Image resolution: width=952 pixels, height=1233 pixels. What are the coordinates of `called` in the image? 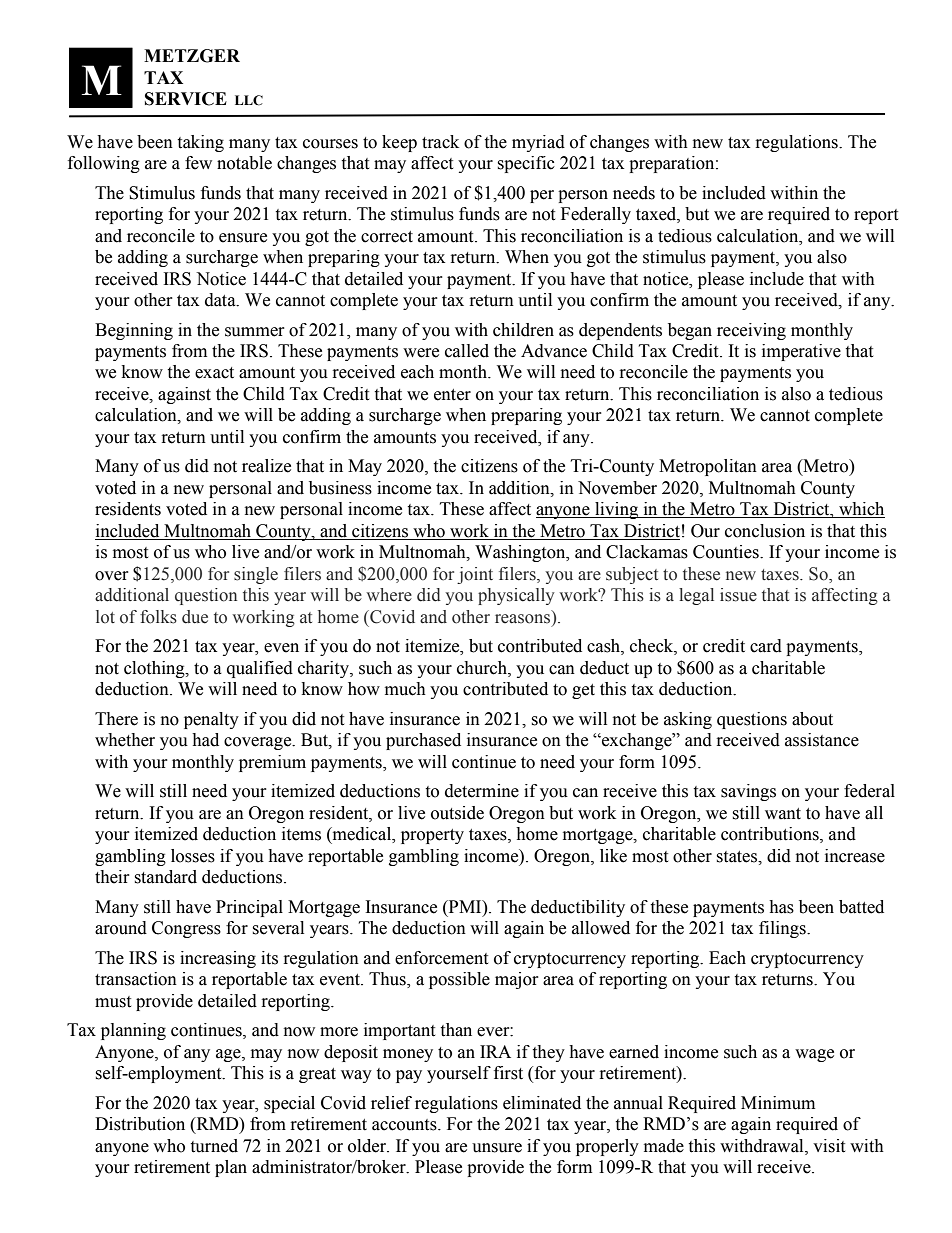 It's located at (467, 351).
